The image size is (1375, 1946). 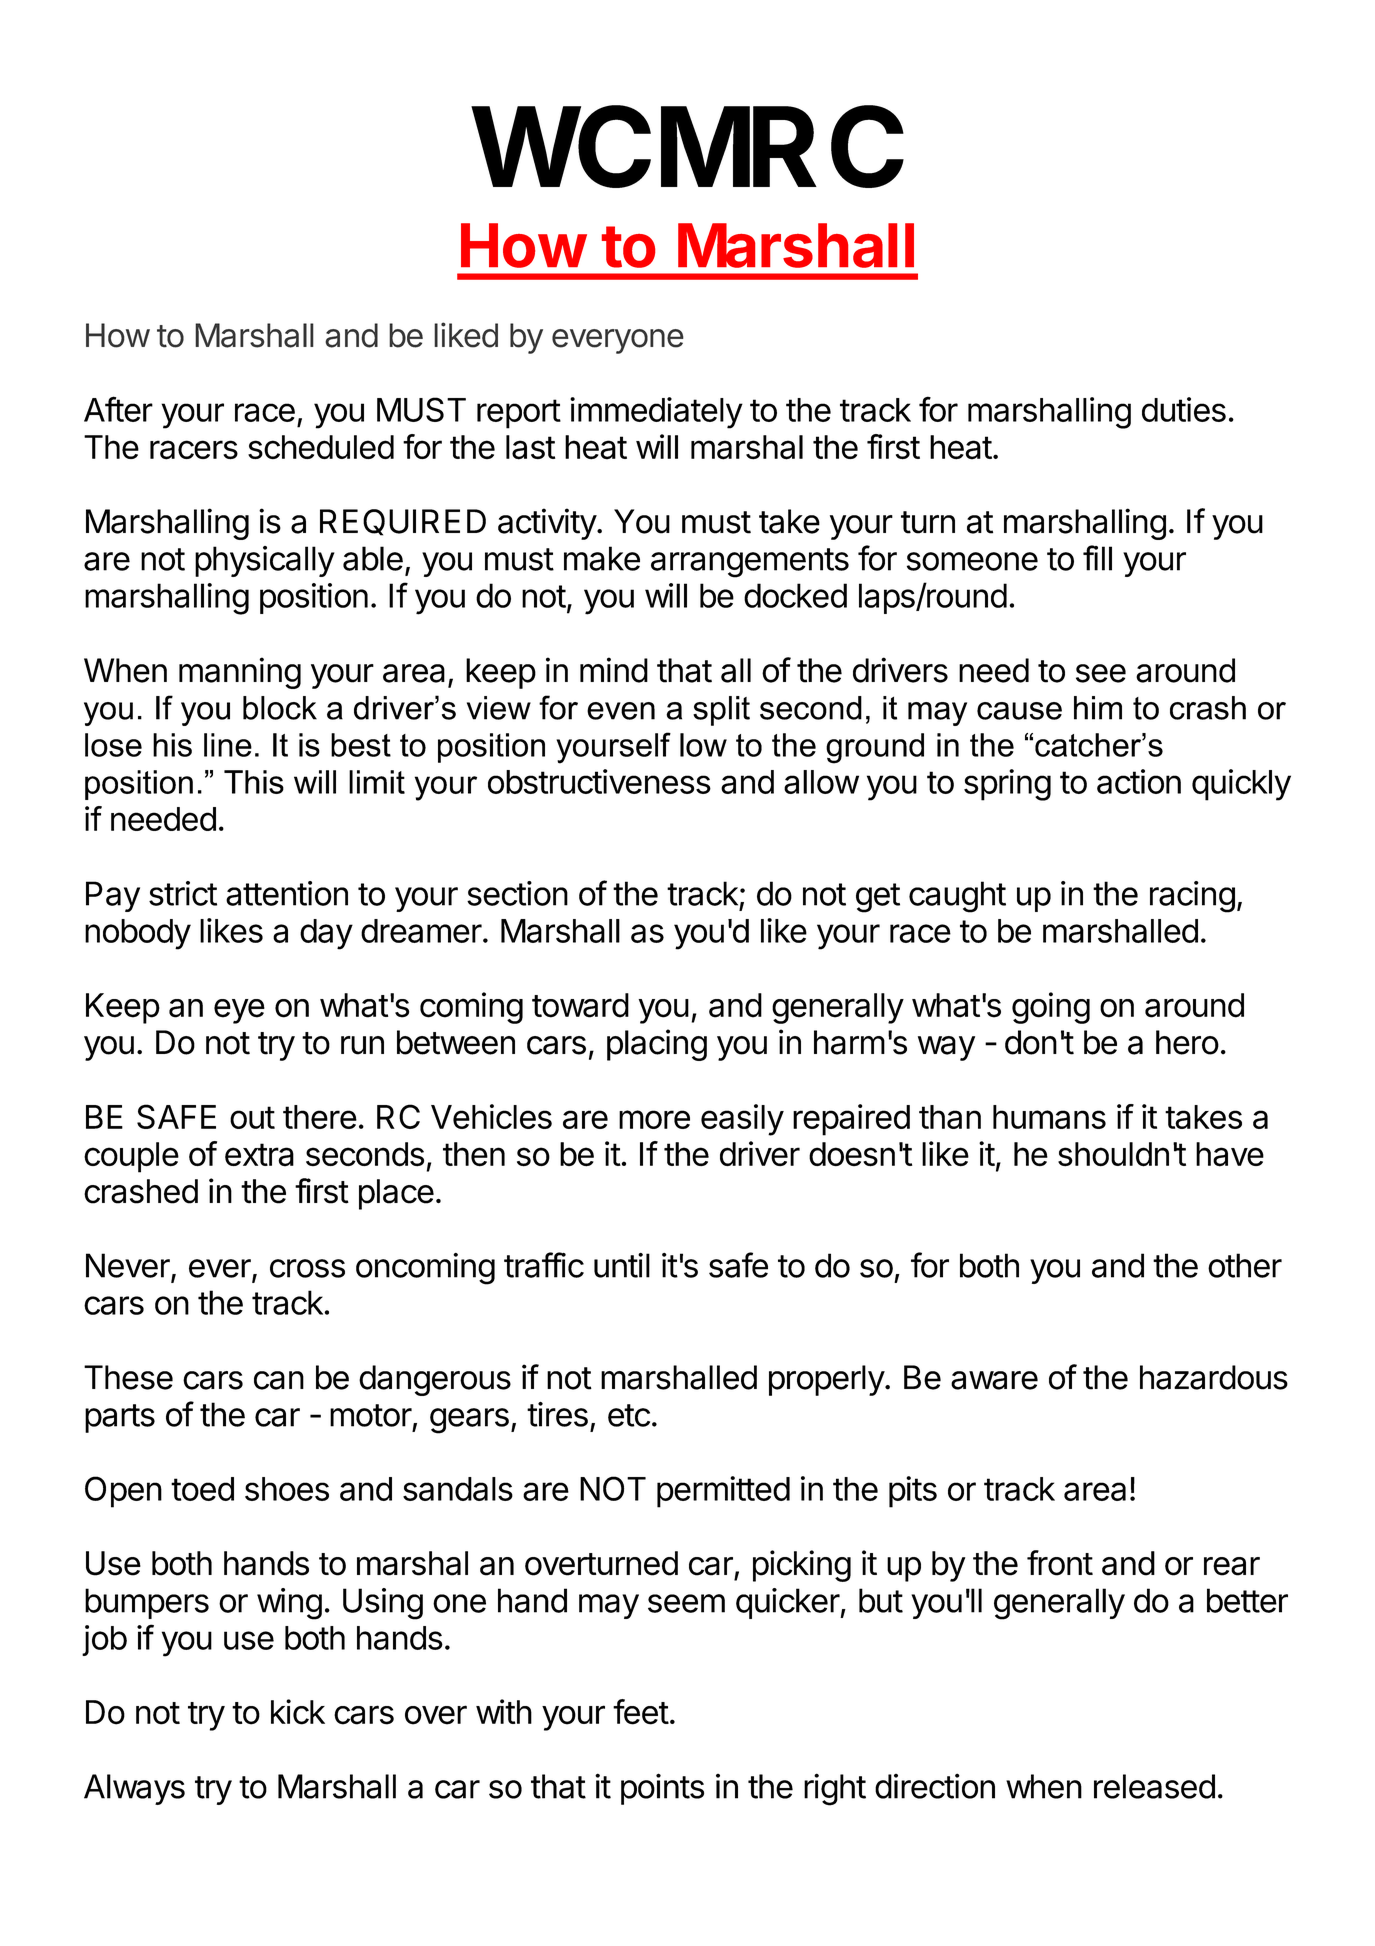 What do you see at coordinates (654, 1119) in the screenshot?
I see `more` at bounding box center [654, 1119].
